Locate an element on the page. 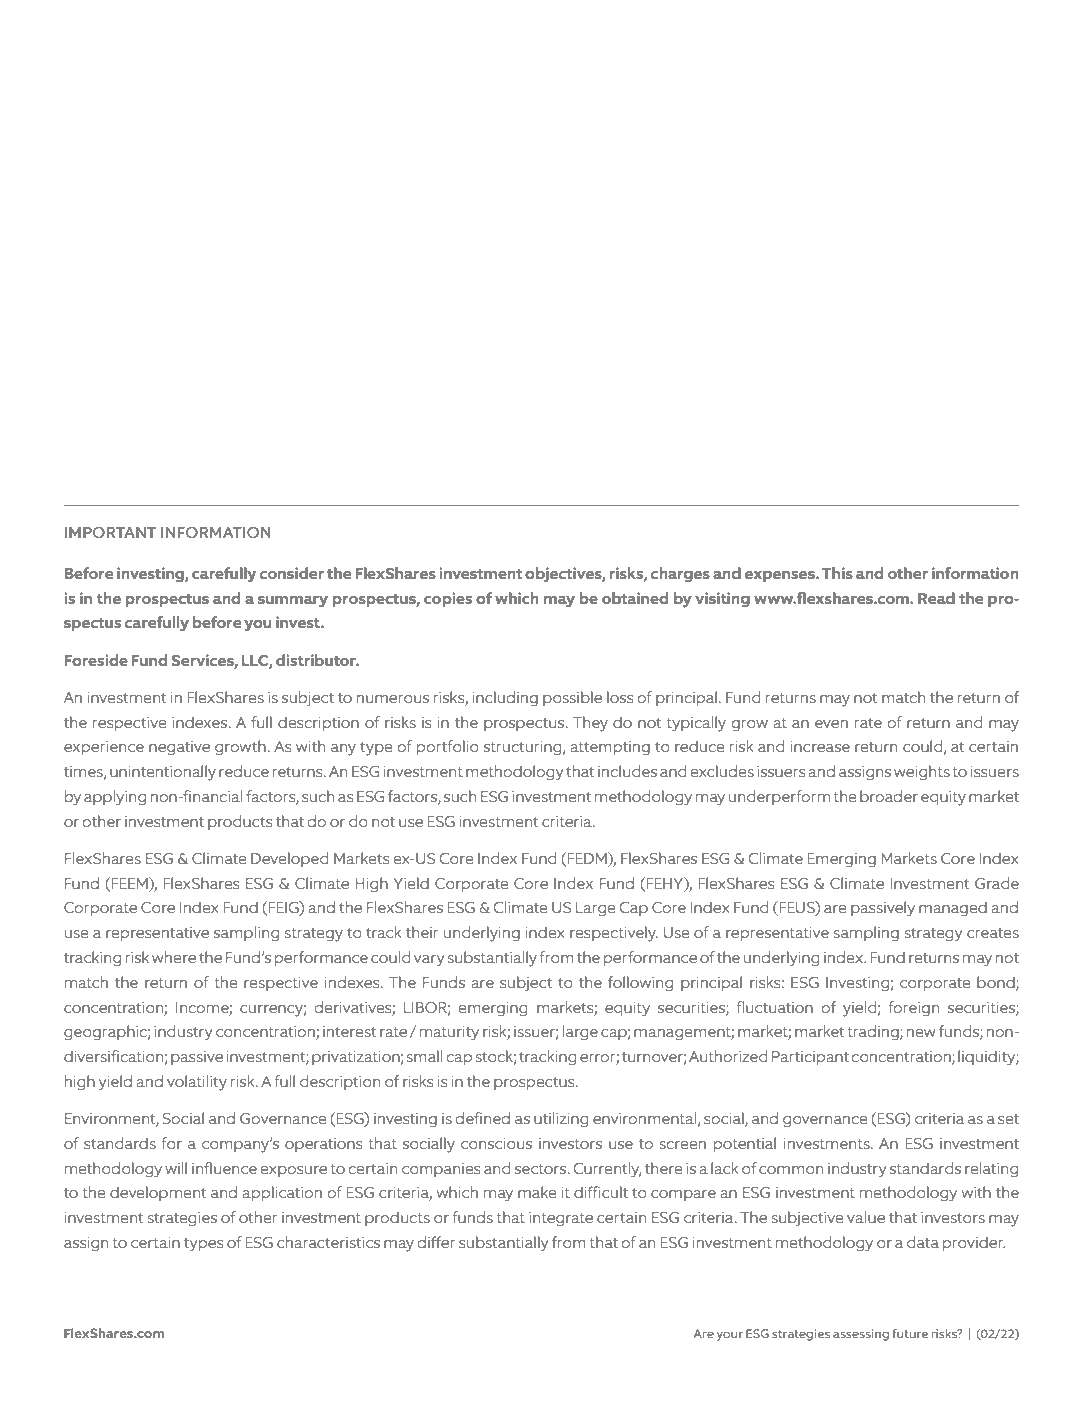  new is located at coordinates (921, 1033).
